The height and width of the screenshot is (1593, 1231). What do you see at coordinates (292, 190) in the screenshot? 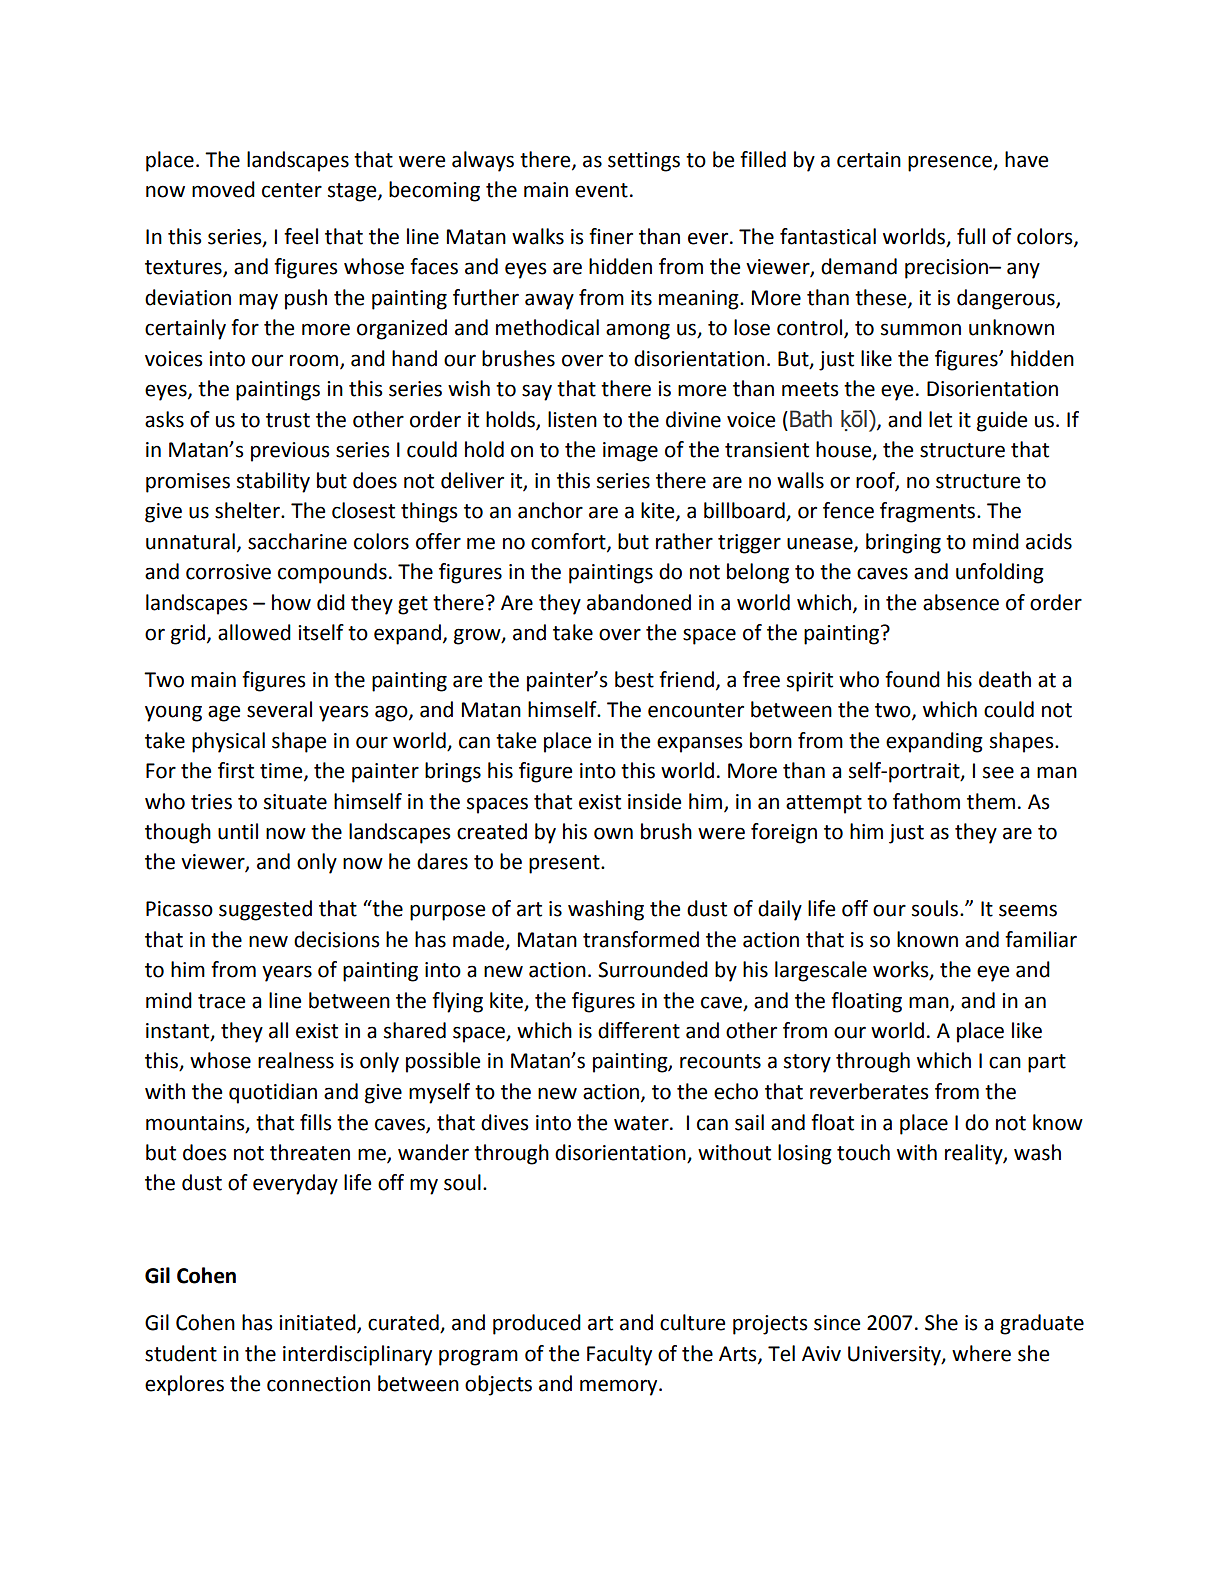
I see `center` at bounding box center [292, 190].
